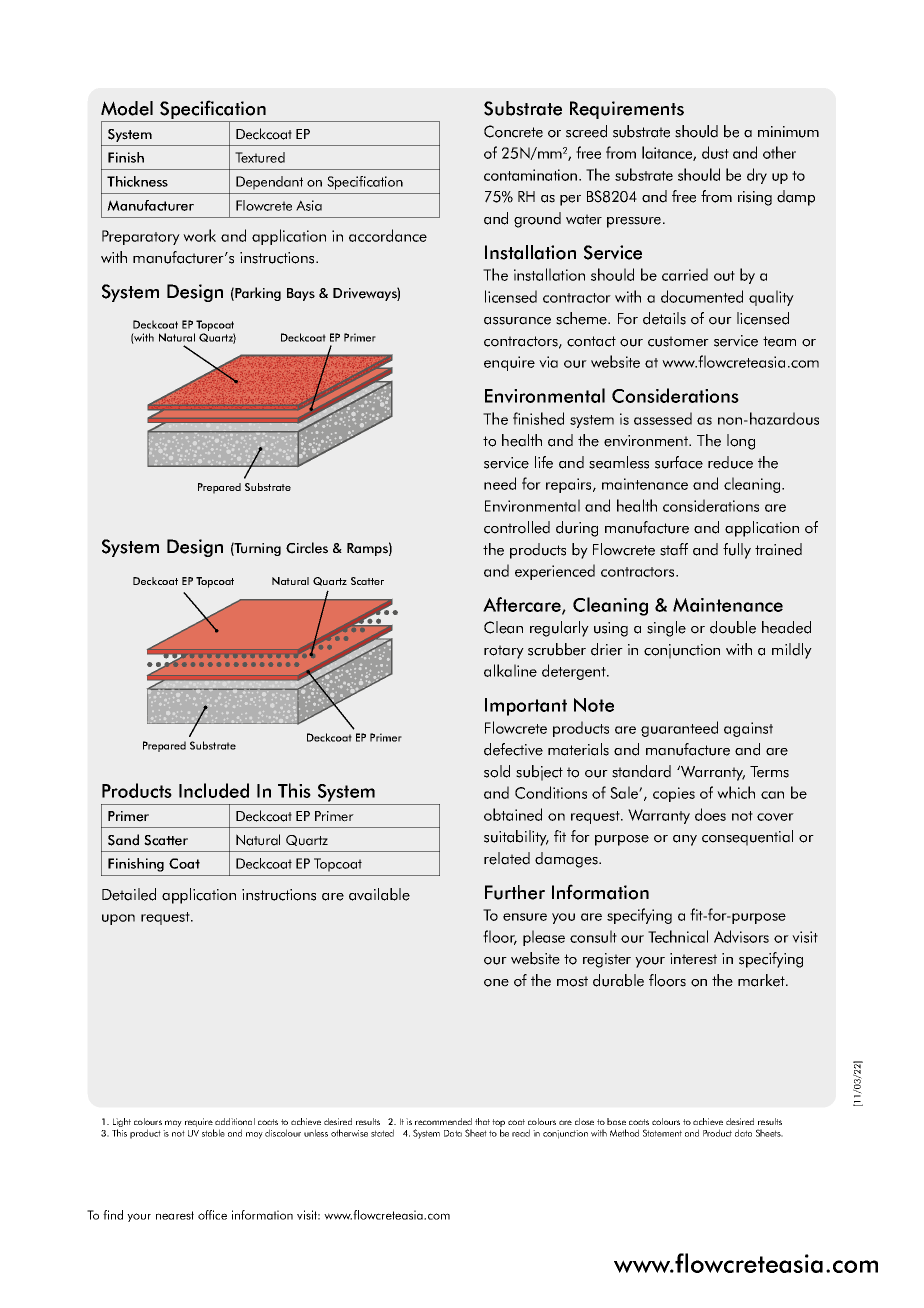  Describe the element at coordinates (504, 652) in the screenshot. I see `rotary` at that location.
